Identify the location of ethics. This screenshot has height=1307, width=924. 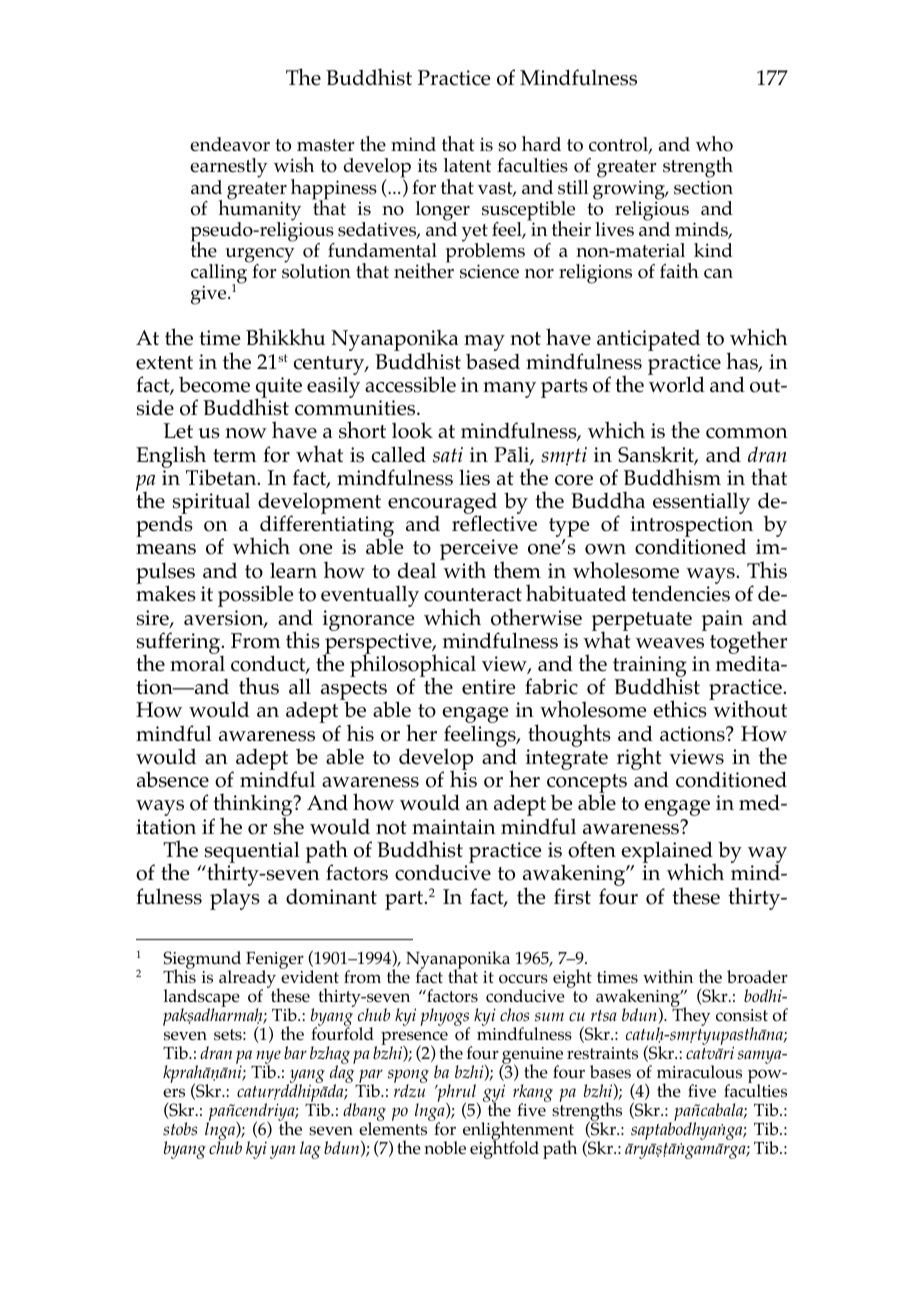
(680, 709).
